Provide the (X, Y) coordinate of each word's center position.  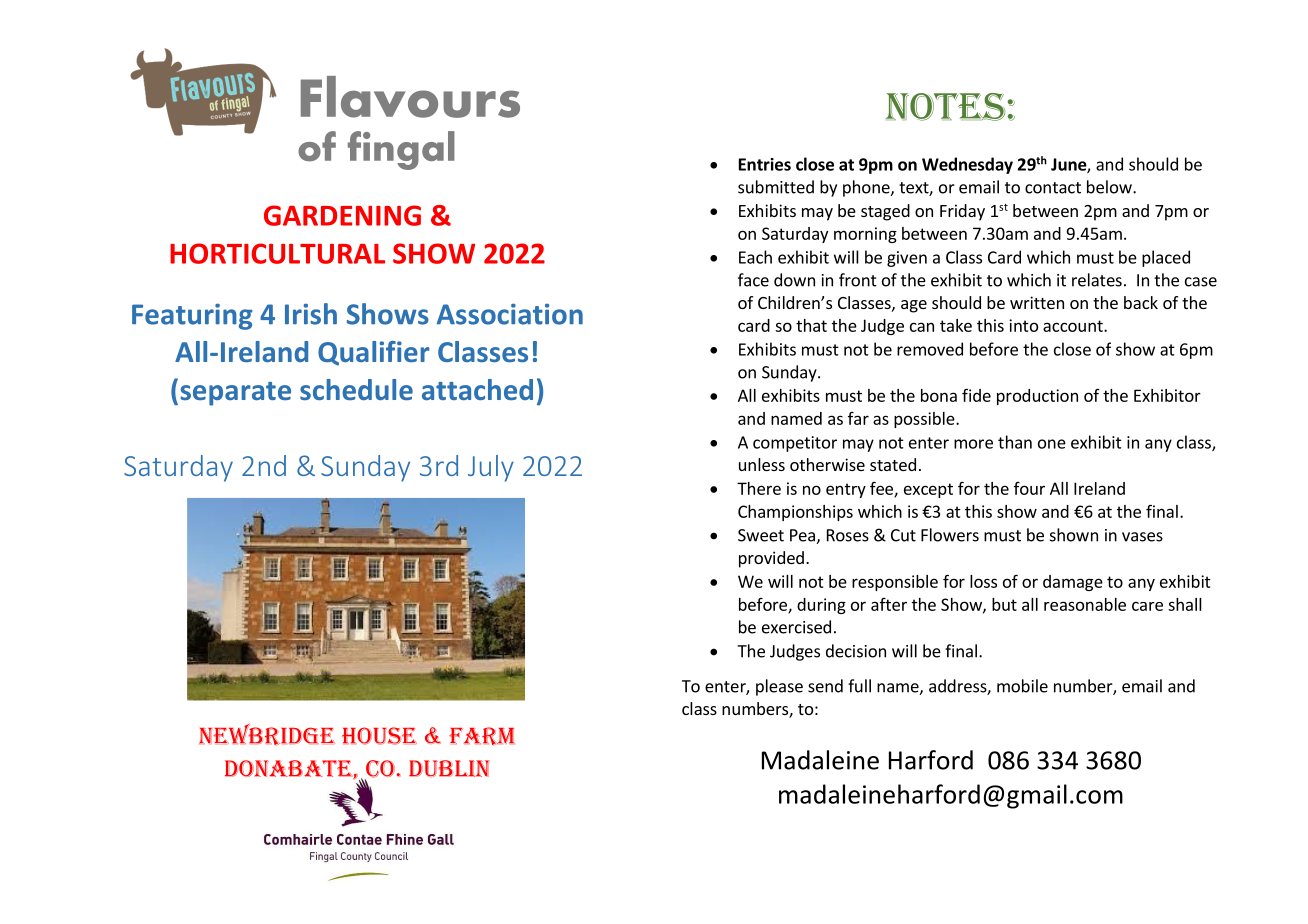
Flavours (410, 97)
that (811, 325)
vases (1142, 537)
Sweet (761, 535)
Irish (311, 314)
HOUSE (379, 736)
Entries (765, 164)
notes (945, 107)
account (1074, 326)
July (491, 468)
